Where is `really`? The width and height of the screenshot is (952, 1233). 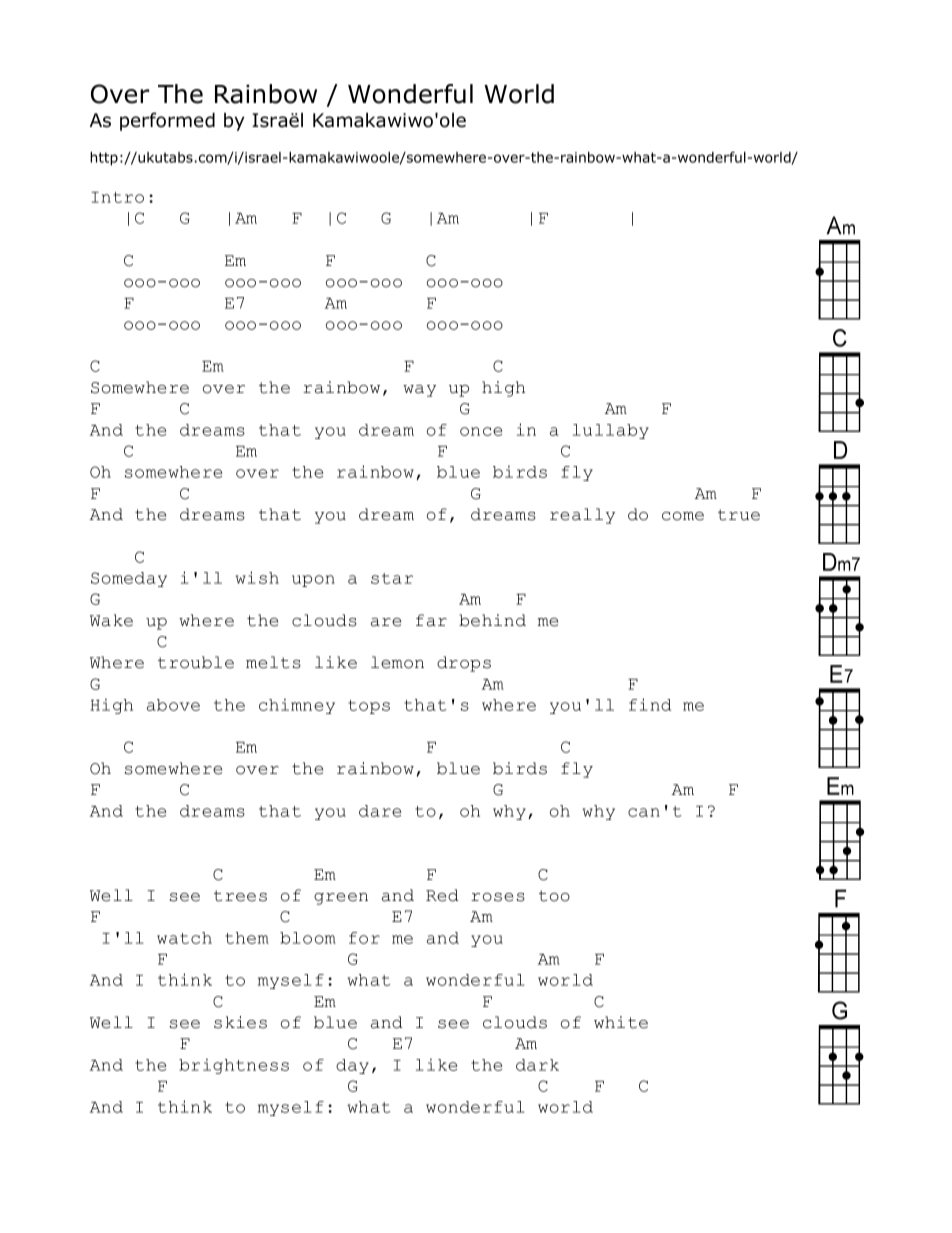 really is located at coordinates (582, 516).
